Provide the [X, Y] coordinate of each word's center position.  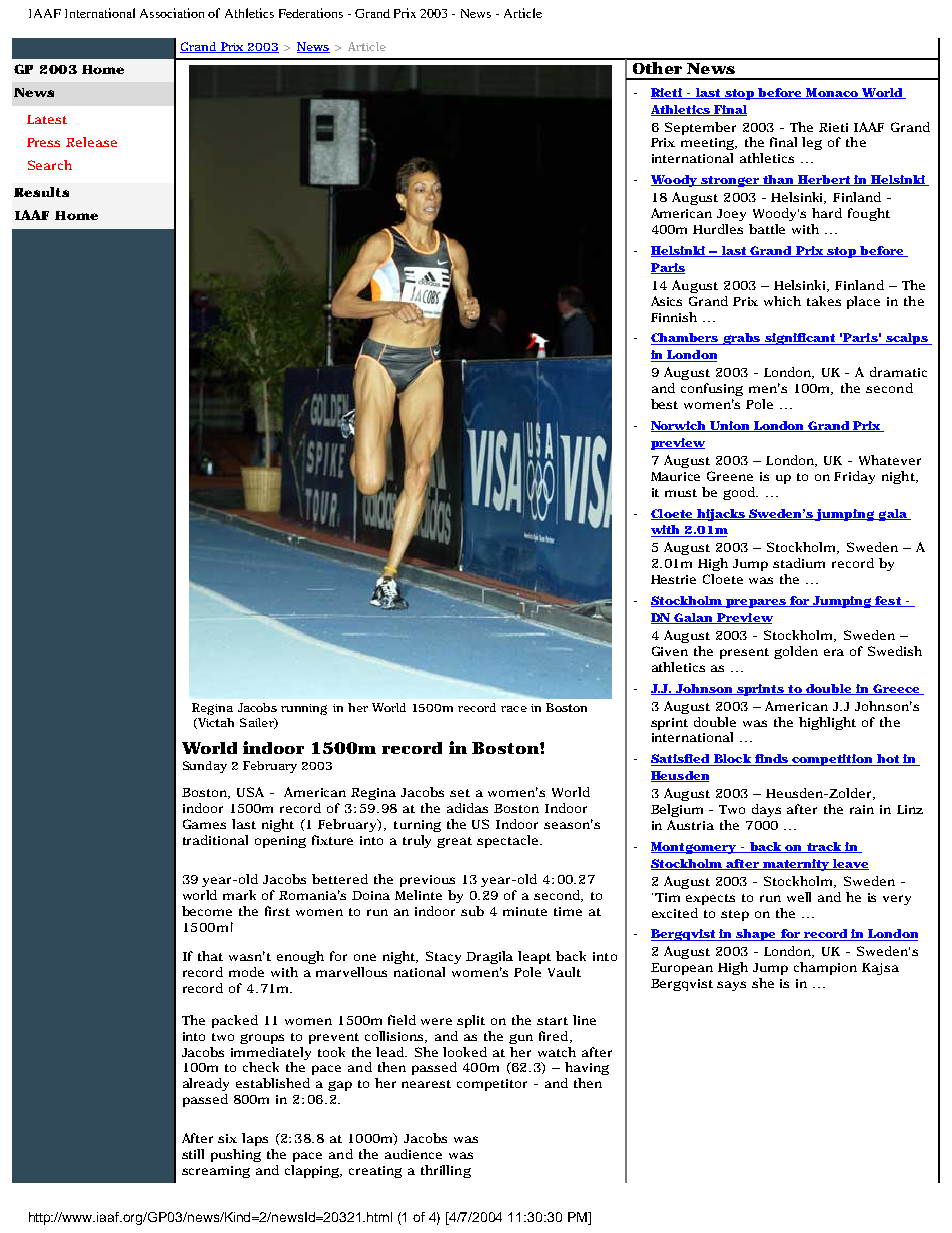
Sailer [258, 723]
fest [888, 601]
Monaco [831, 93]
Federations [311, 13]
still [193, 1154]
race [514, 709]
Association [172, 13]
